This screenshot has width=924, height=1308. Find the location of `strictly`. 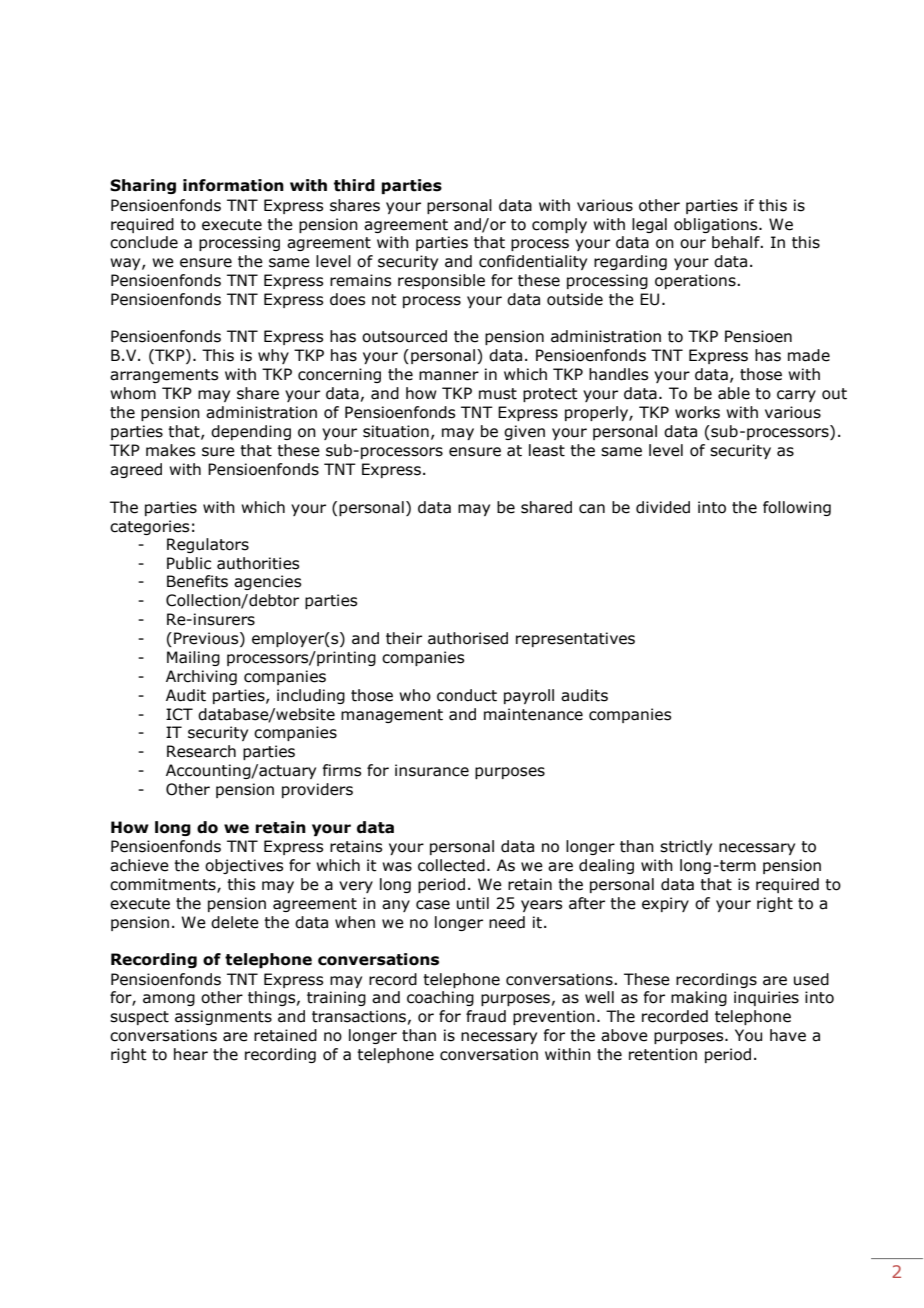

strictly is located at coordinates (686, 847).
